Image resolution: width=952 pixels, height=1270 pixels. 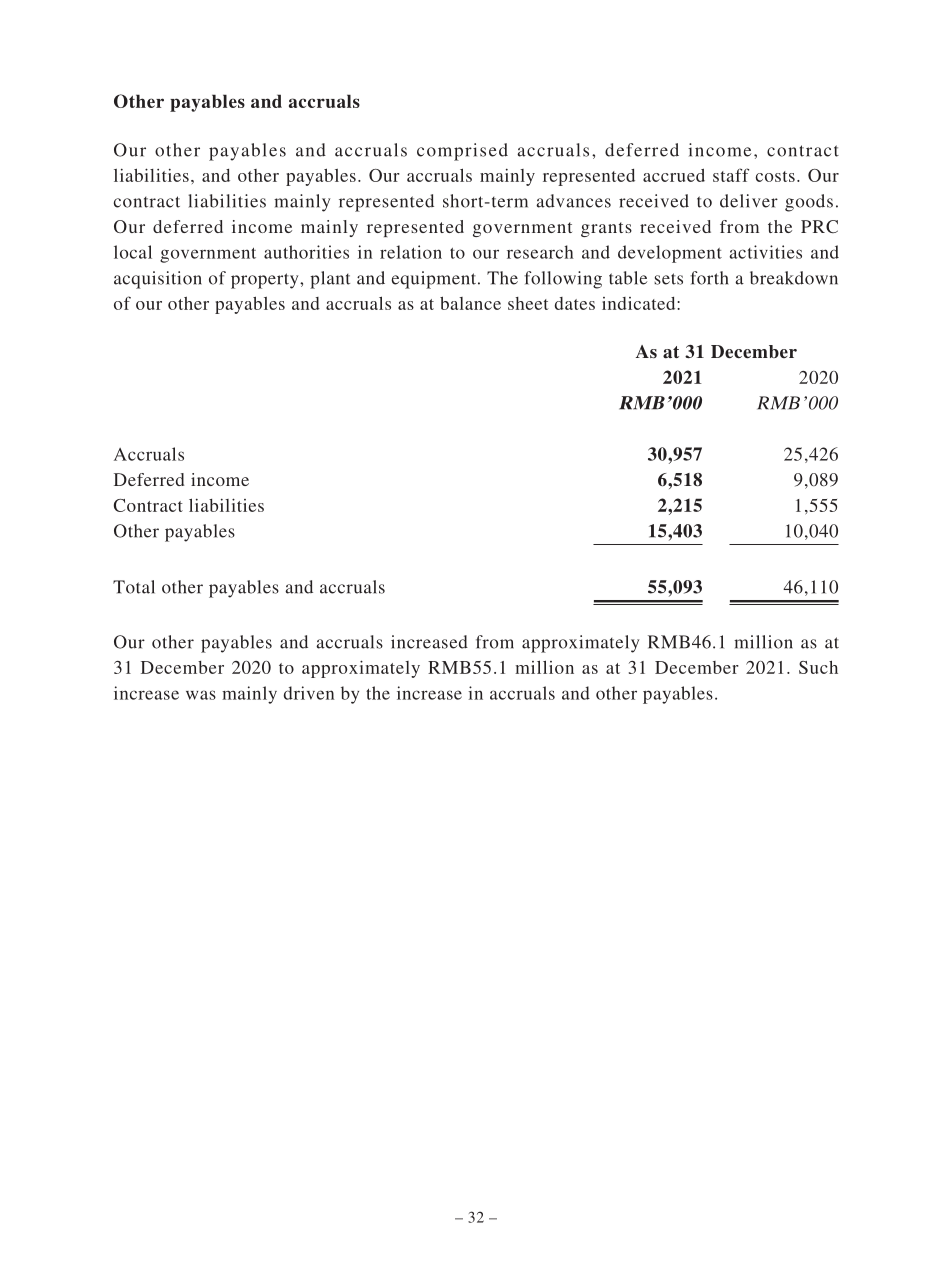 I want to click on driven, so click(x=309, y=693).
